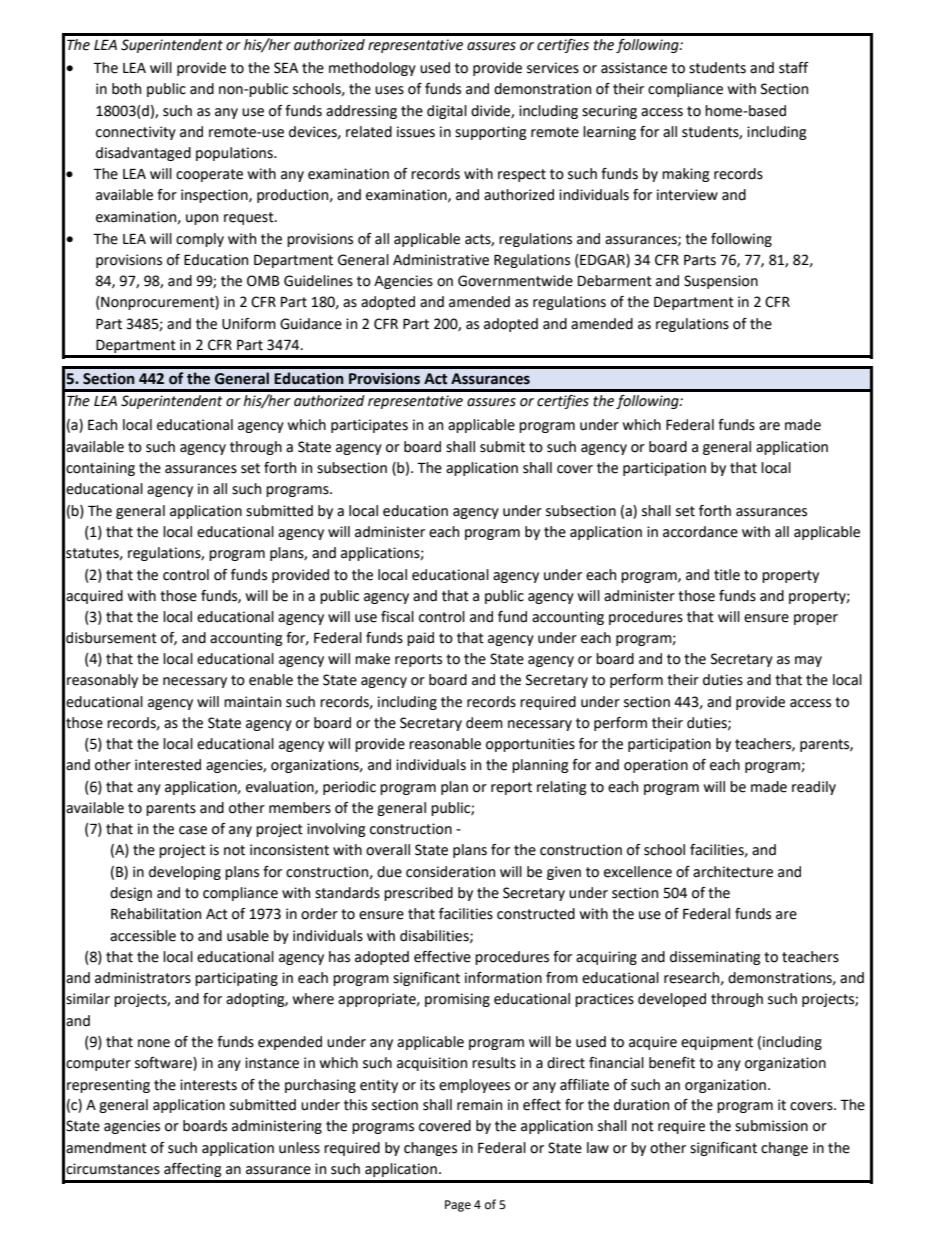  What do you see at coordinates (126, 89) in the document?
I see `both` at bounding box center [126, 89].
